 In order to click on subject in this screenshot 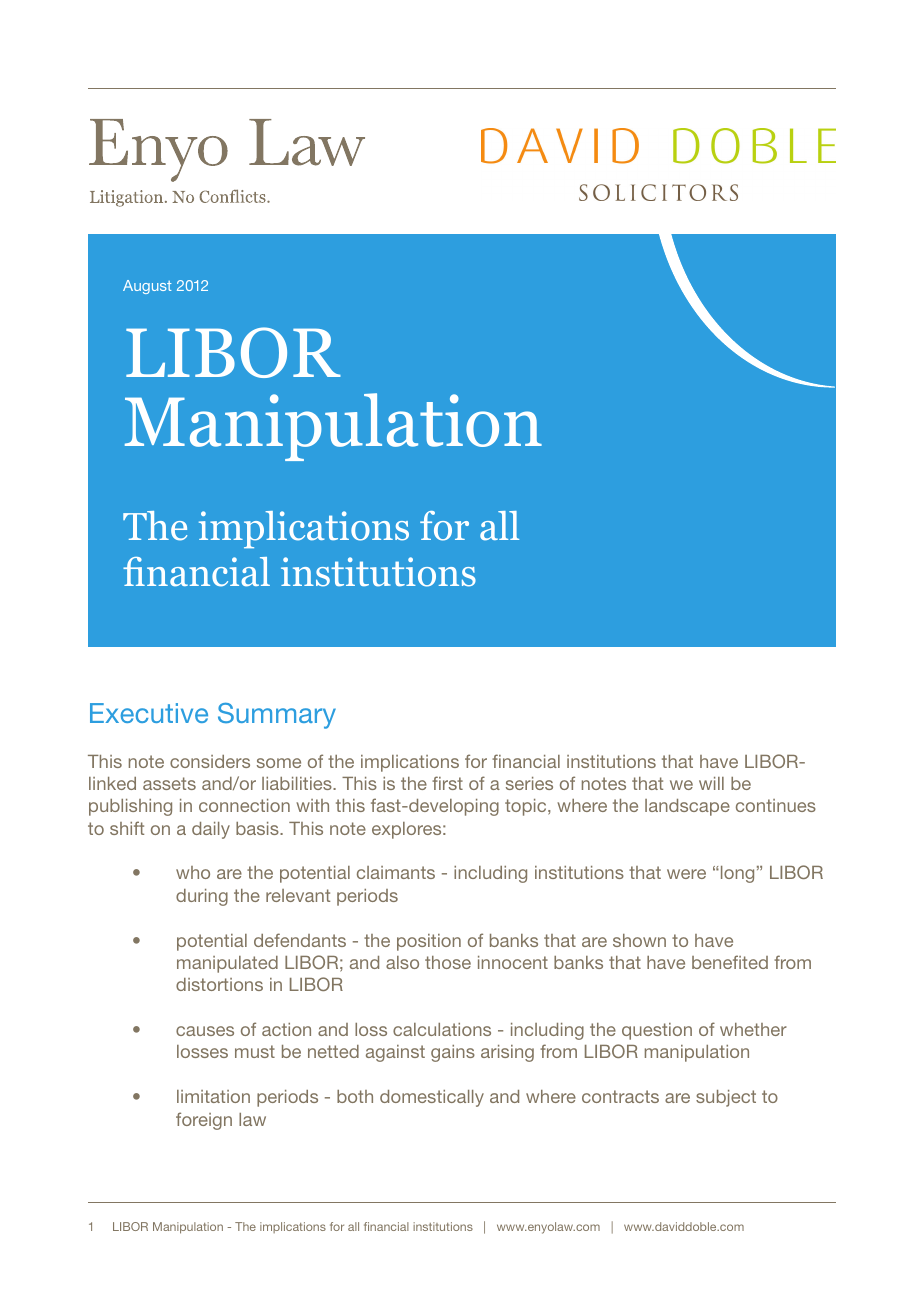, I will do `click(726, 1098)`.
